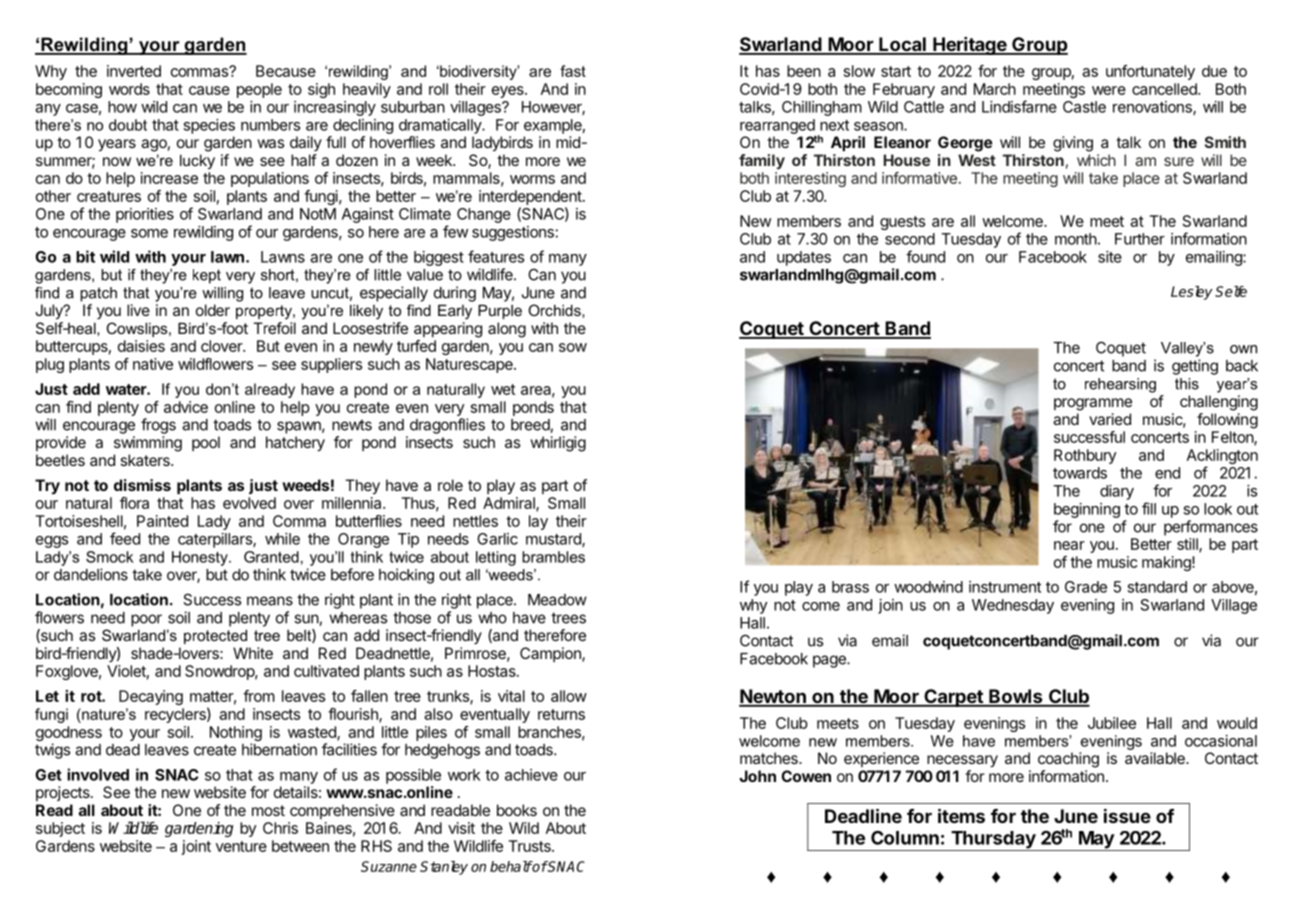  I want to click on Trusts, so click(531, 846).
